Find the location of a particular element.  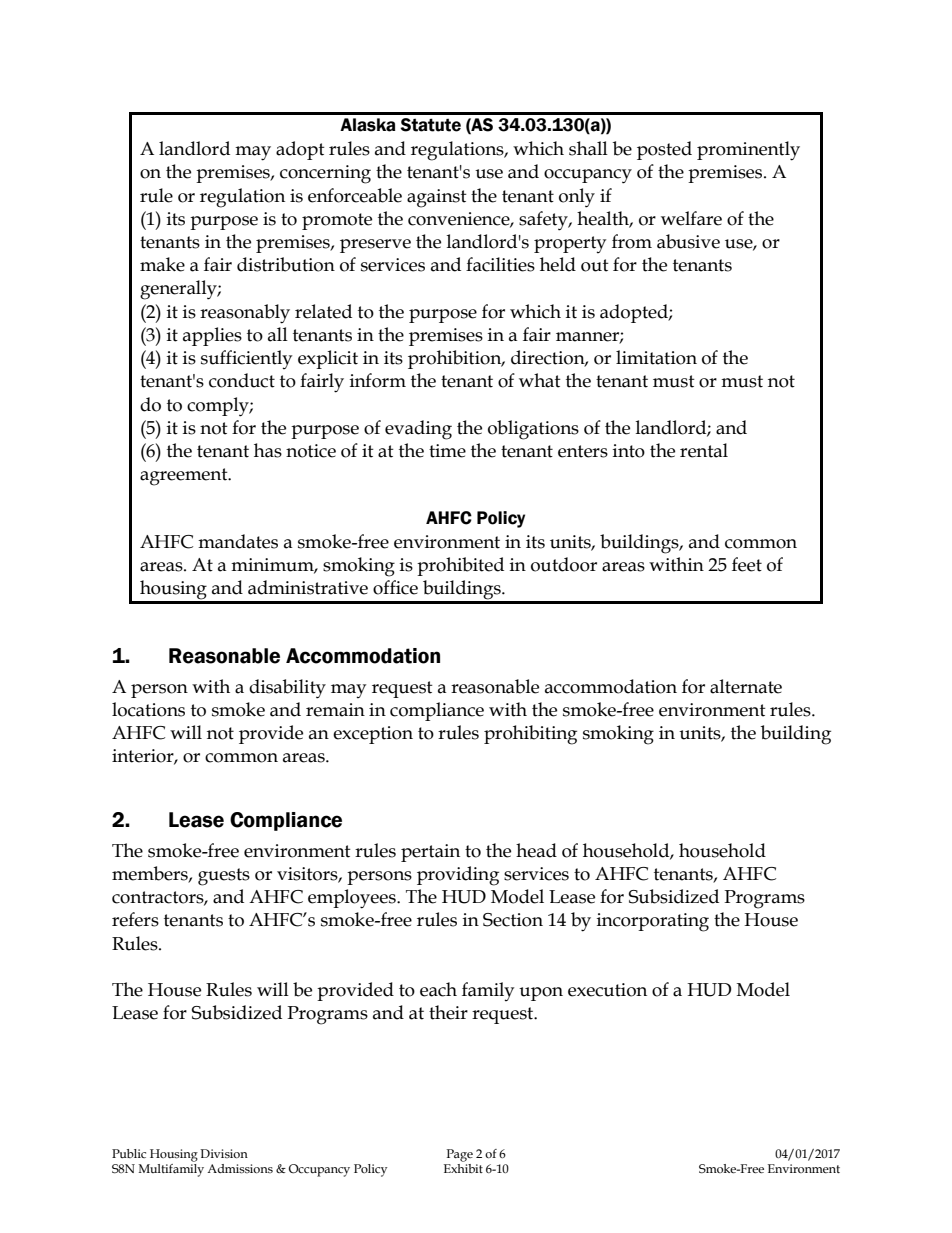

rental is located at coordinates (704, 450).
